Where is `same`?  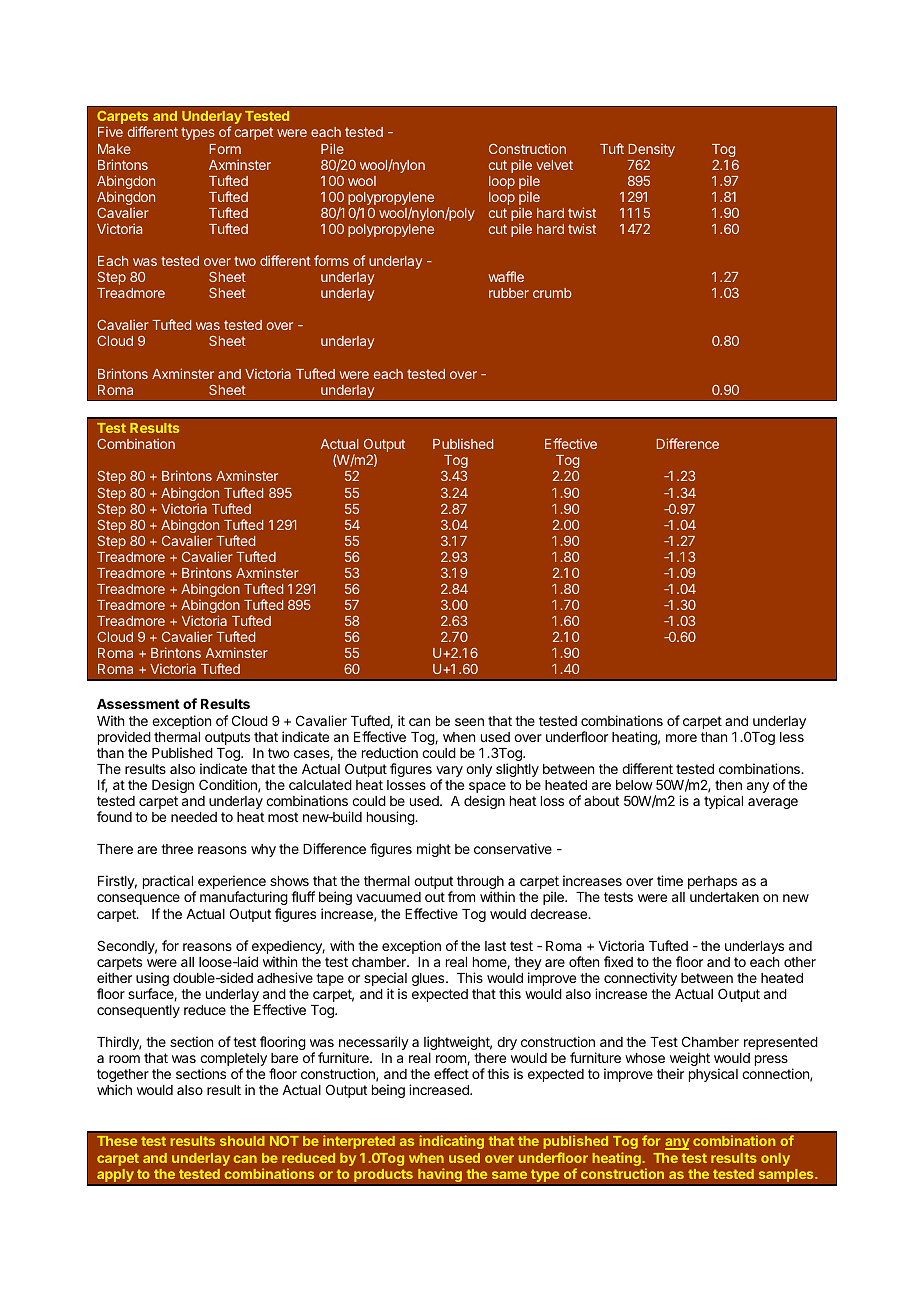 same is located at coordinates (509, 1175).
